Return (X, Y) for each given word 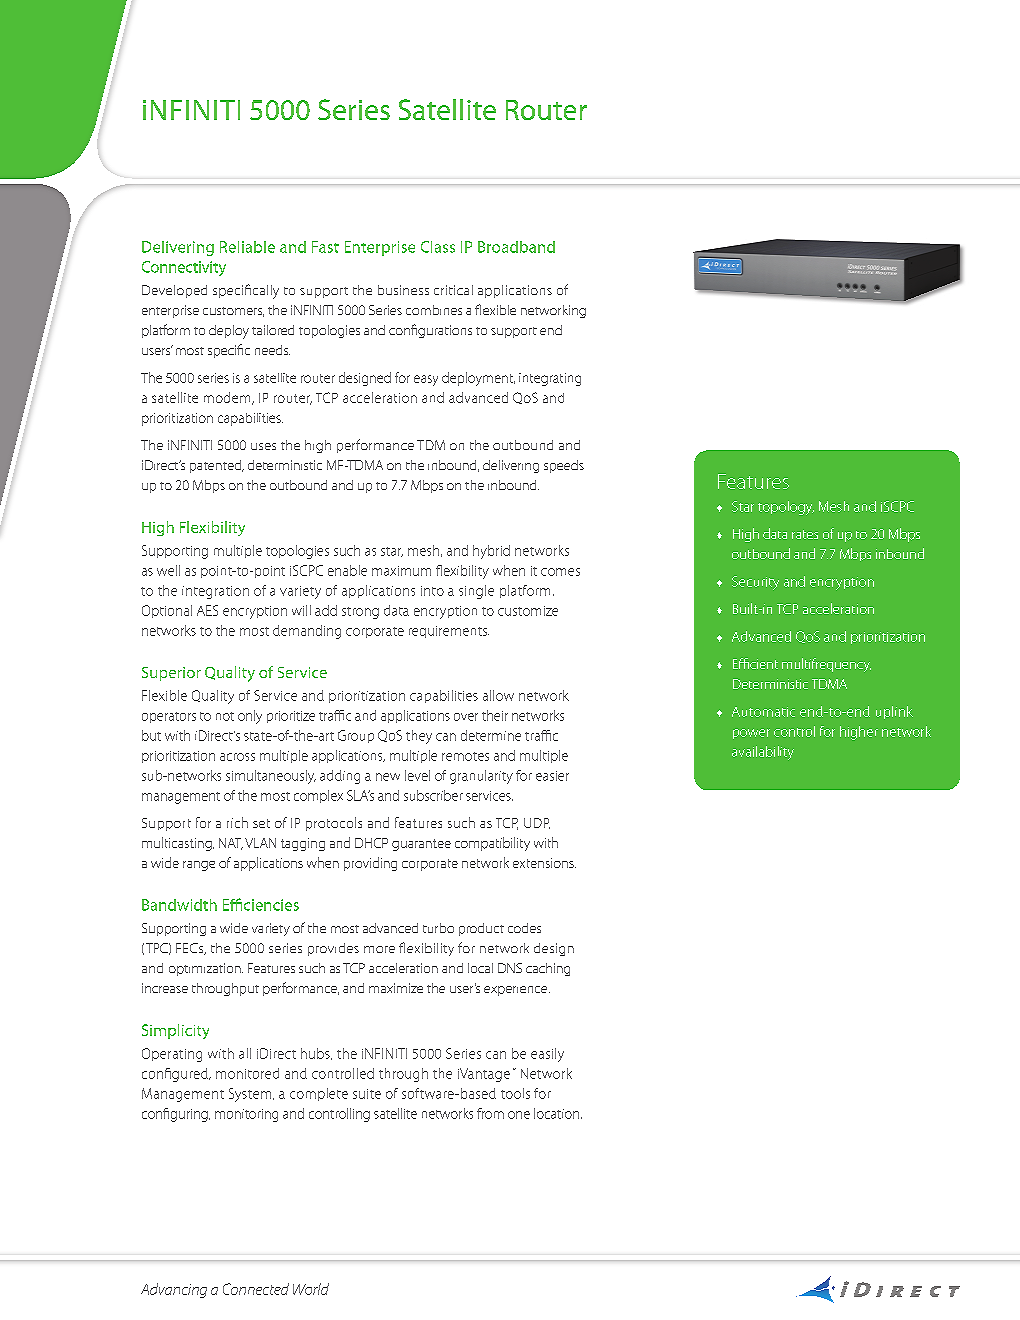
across (237, 757)
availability (763, 753)
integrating (550, 379)
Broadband (516, 247)
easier (552, 776)
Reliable (247, 247)
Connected (256, 1289)
